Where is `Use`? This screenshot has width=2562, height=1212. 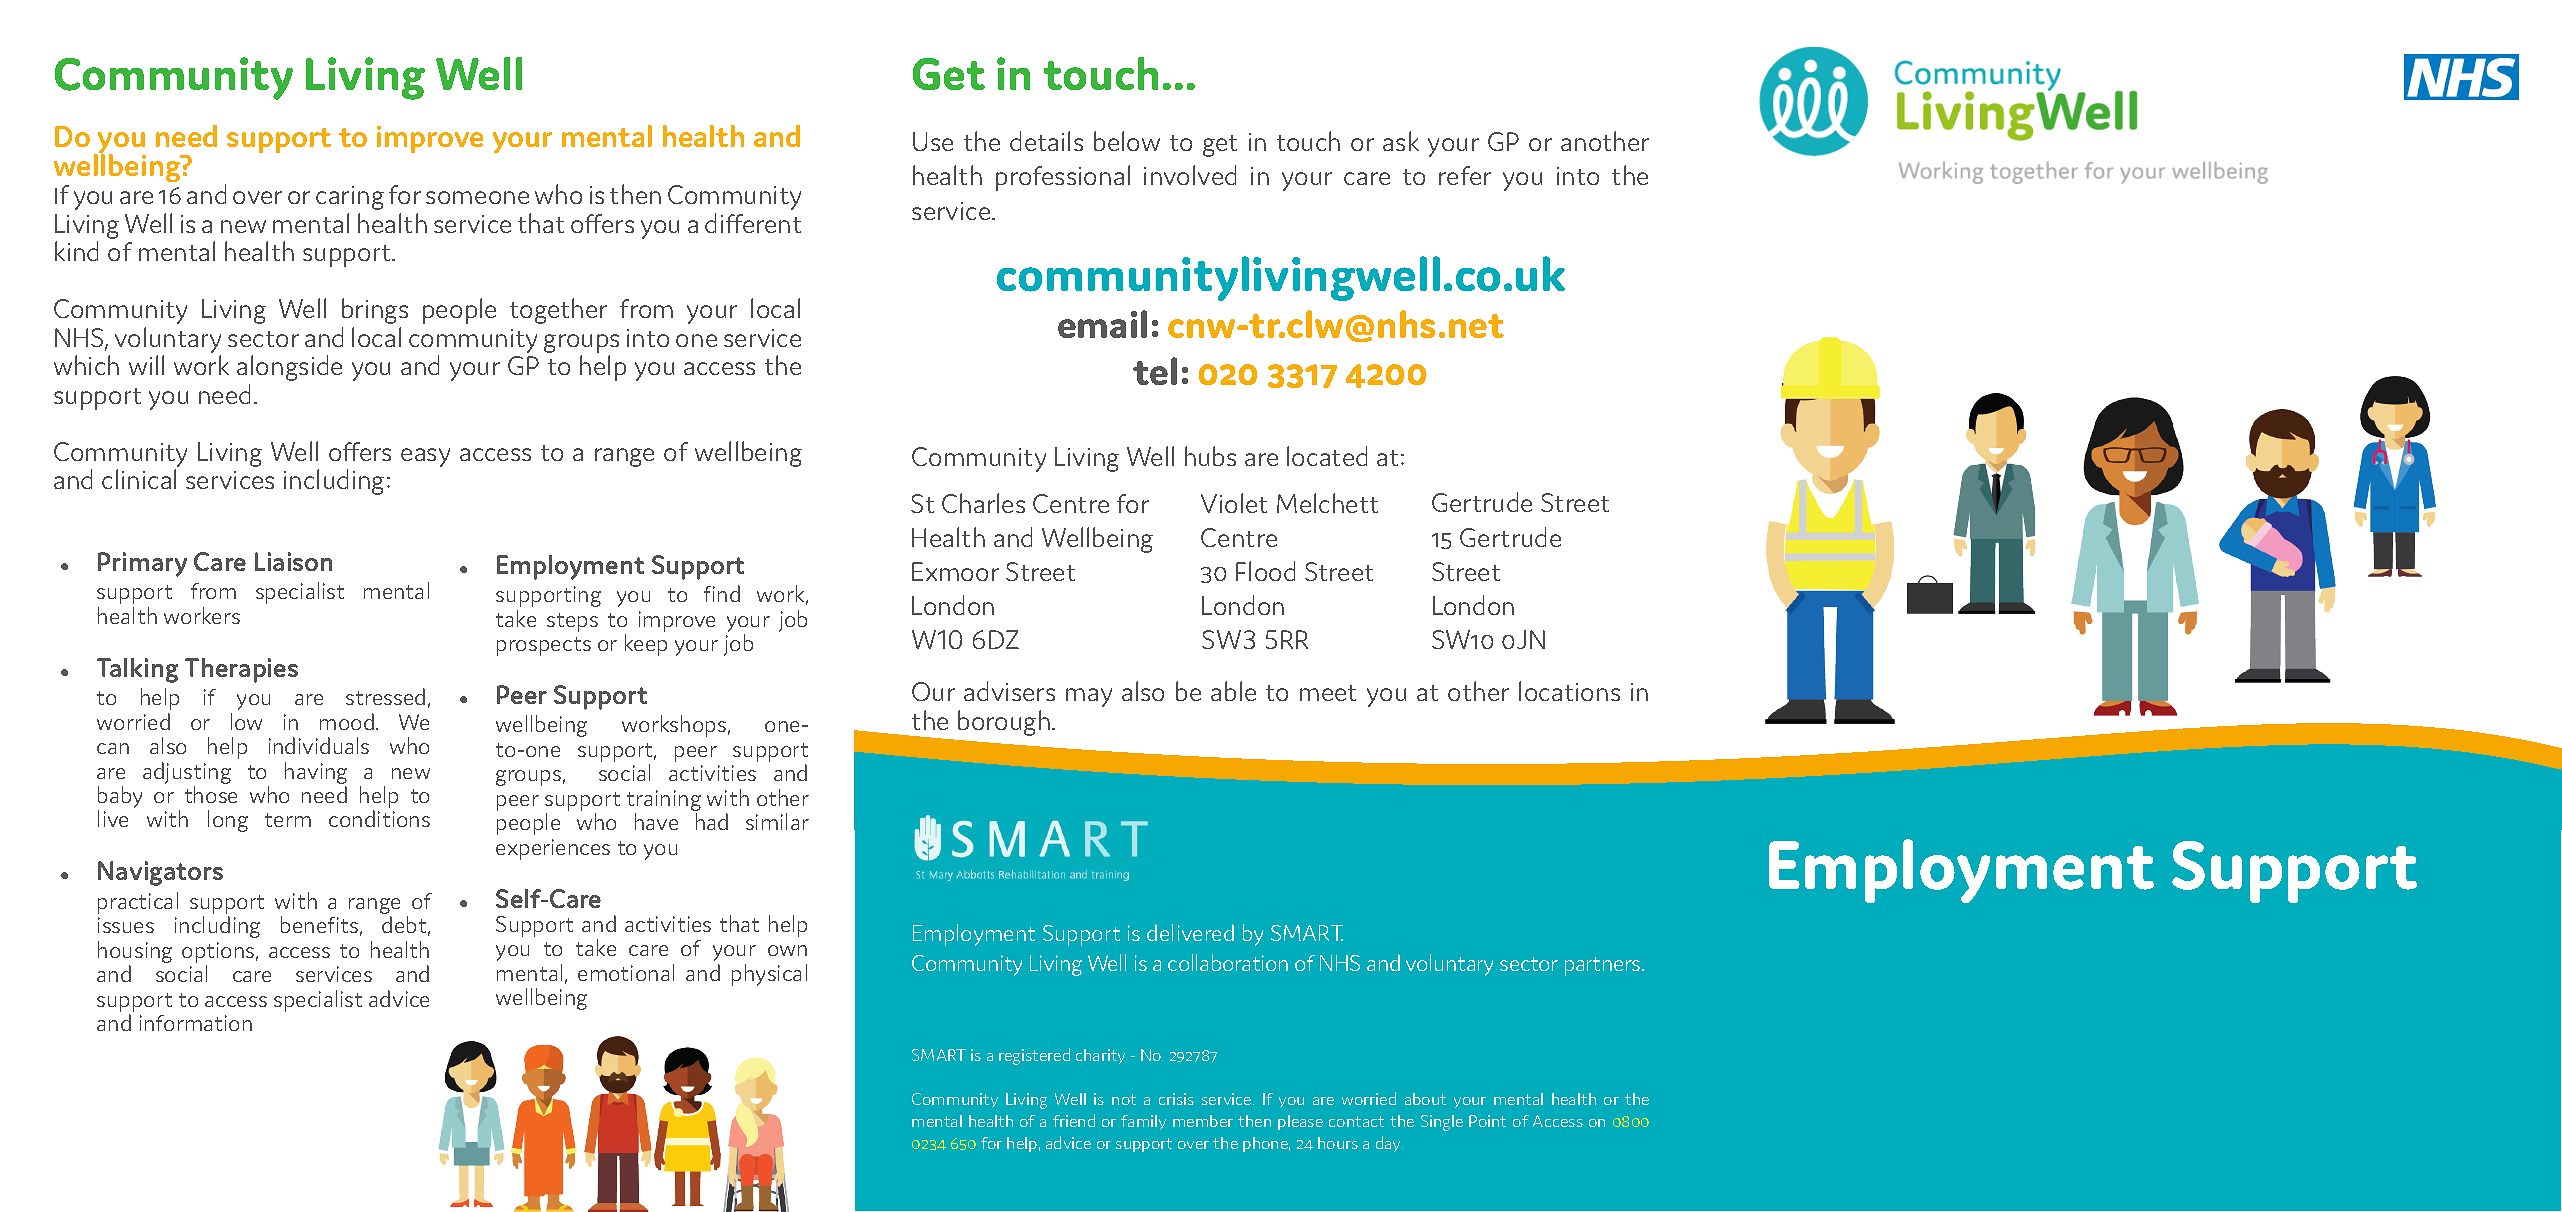 Use is located at coordinates (933, 141).
